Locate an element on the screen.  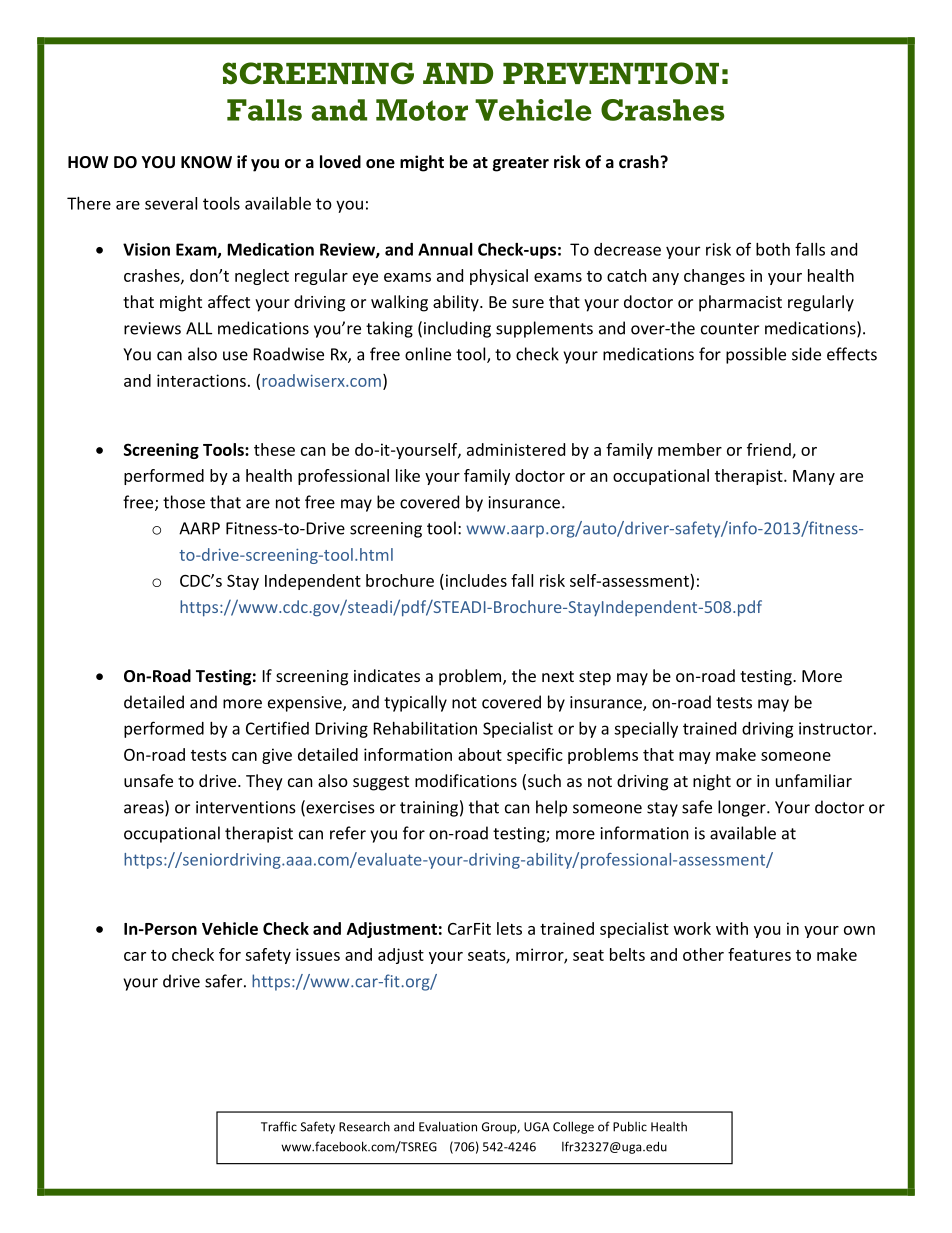
KNOW is located at coordinates (206, 162).
